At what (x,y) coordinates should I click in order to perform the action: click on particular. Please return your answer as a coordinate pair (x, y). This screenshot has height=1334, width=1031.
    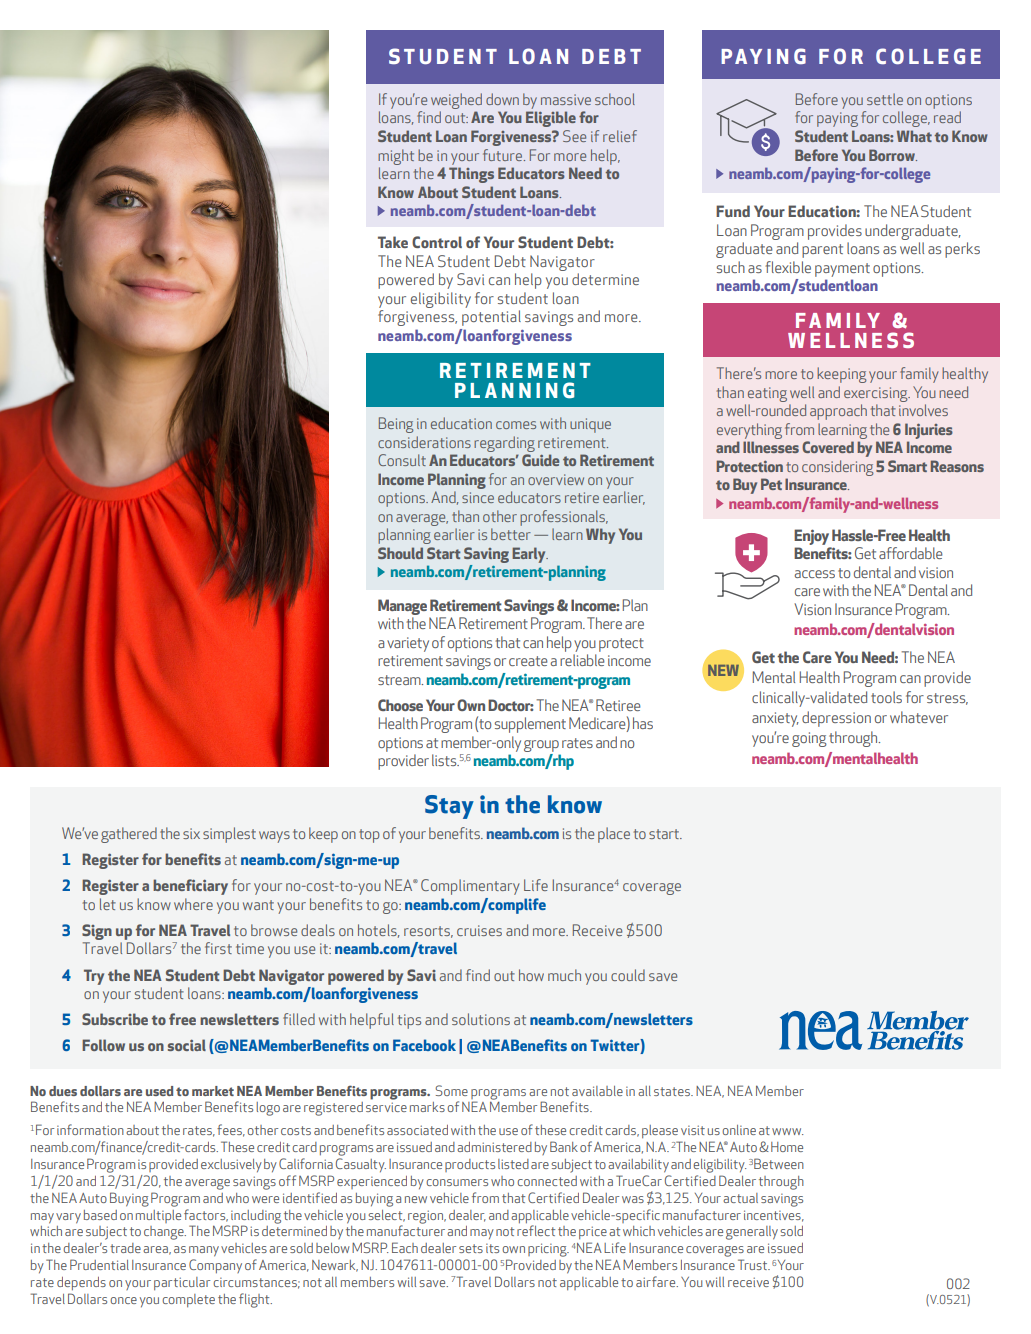
    Looking at the image, I should click on (182, 1283).
